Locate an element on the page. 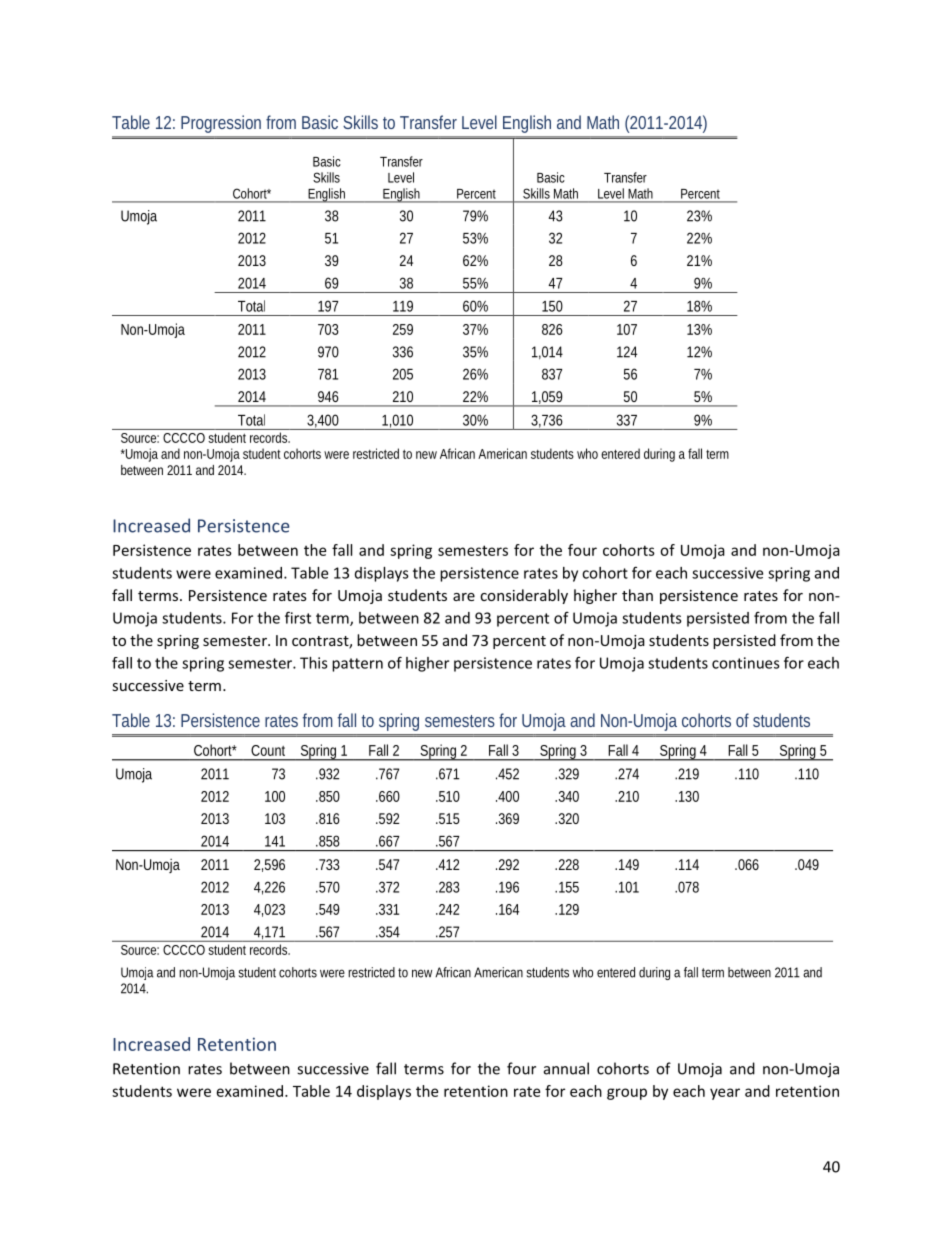 The image size is (952, 1233). year is located at coordinates (725, 1094).
